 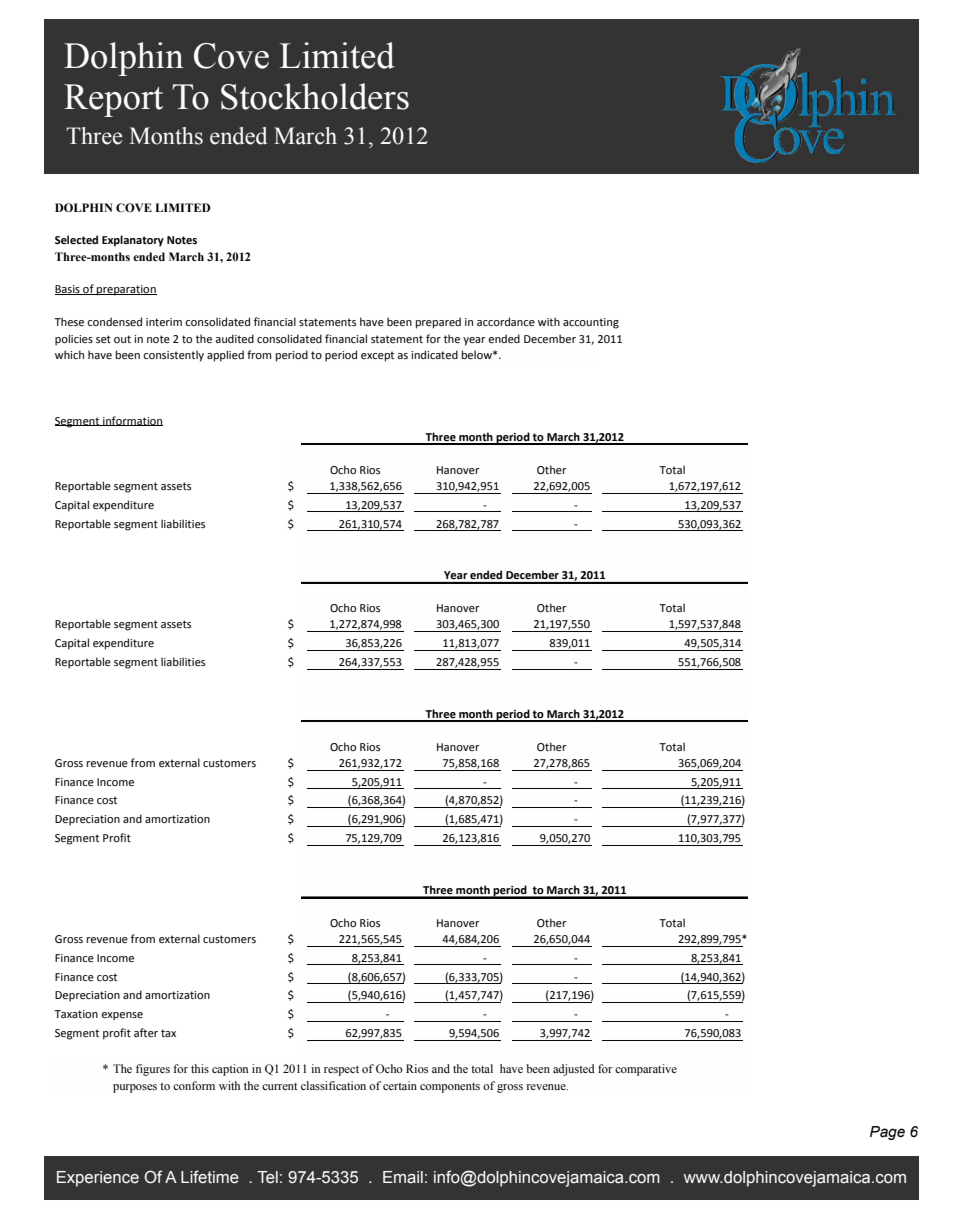 I want to click on Lifetime, so click(x=210, y=1177).
